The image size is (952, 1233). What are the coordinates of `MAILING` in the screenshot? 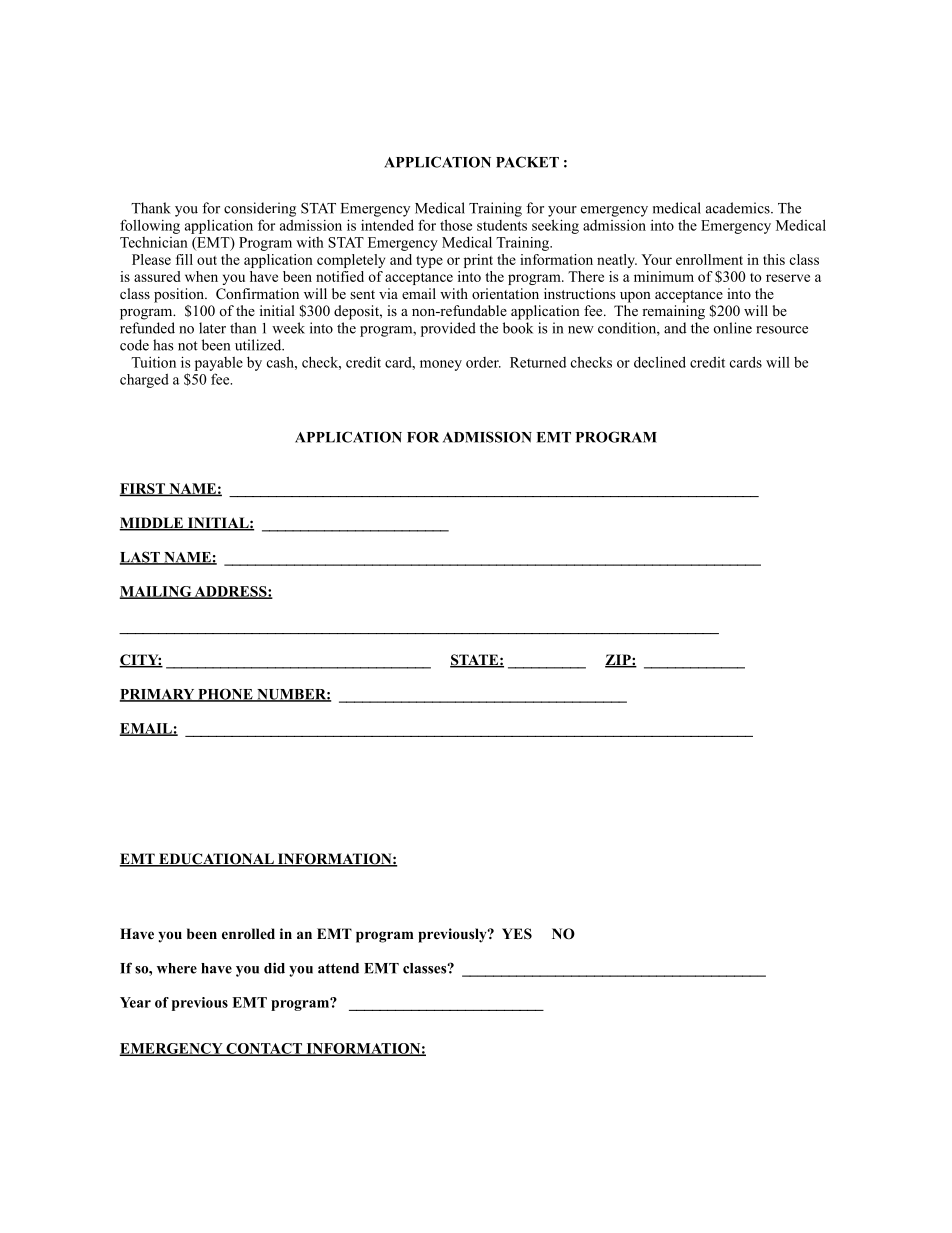 It's located at (156, 592).
